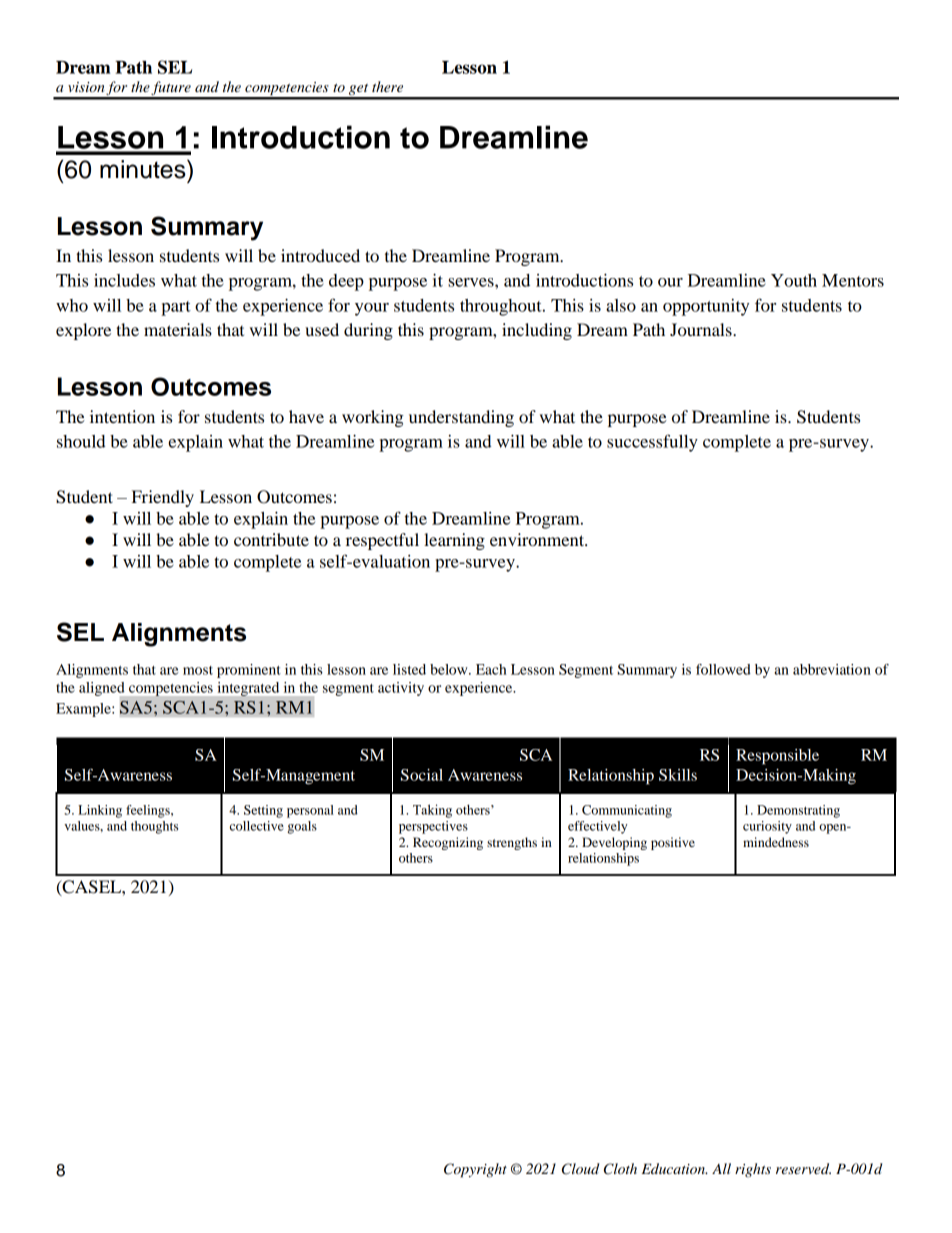 This page has width=952, height=1233. Describe the element at coordinates (723, 669) in the page. I see `followed` at that location.
